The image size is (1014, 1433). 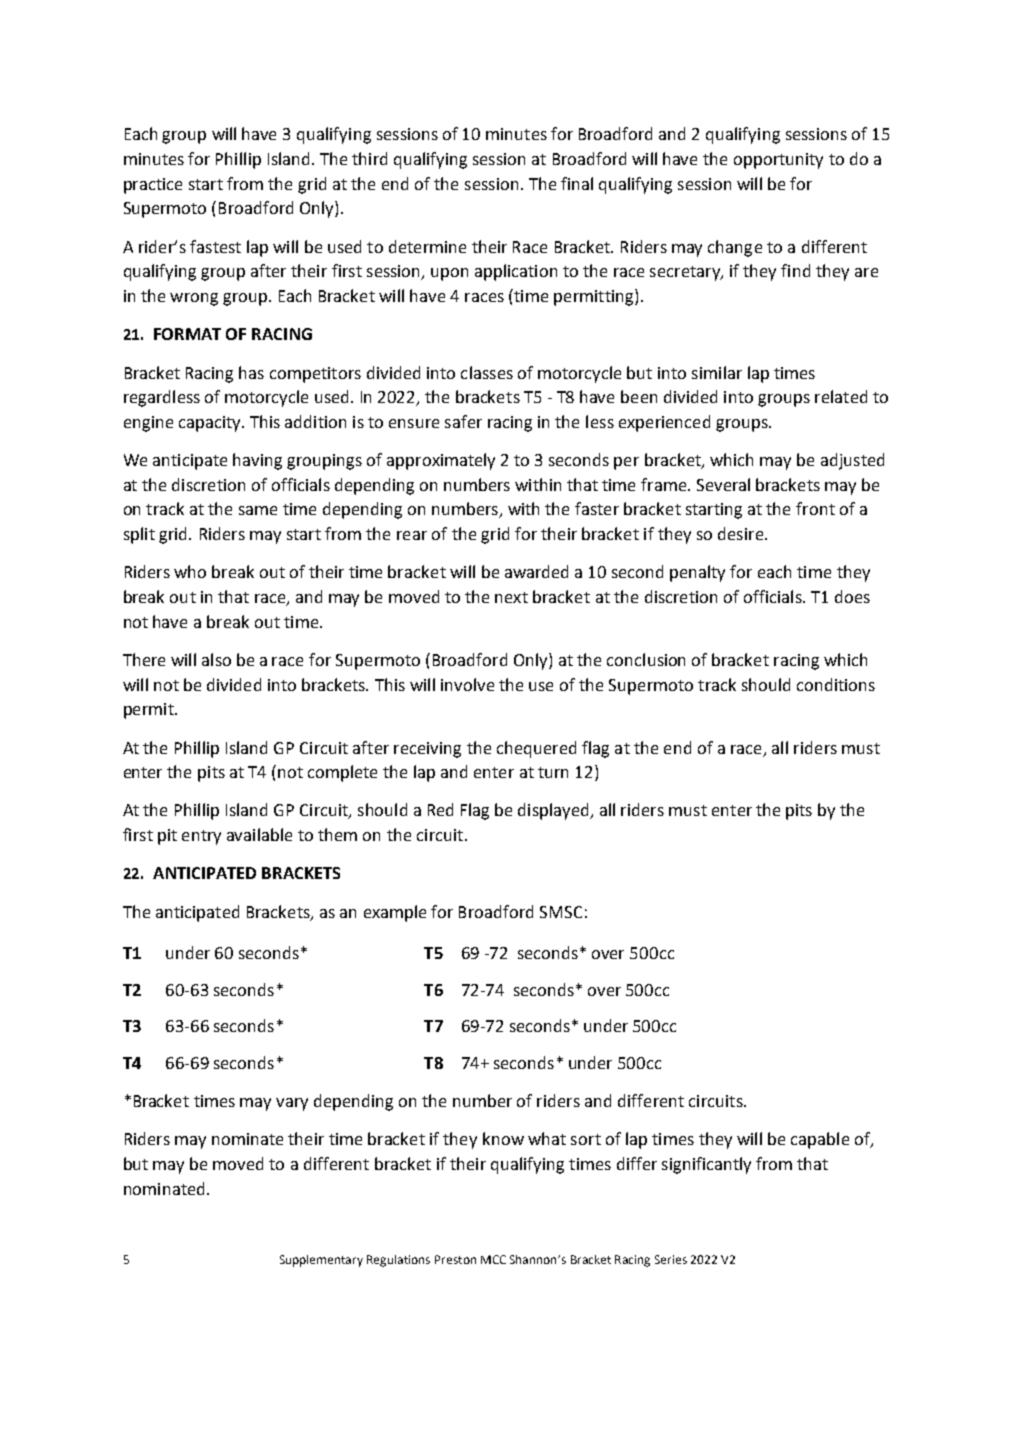 What do you see at coordinates (257, 461) in the screenshot?
I see `having` at bounding box center [257, 461].
